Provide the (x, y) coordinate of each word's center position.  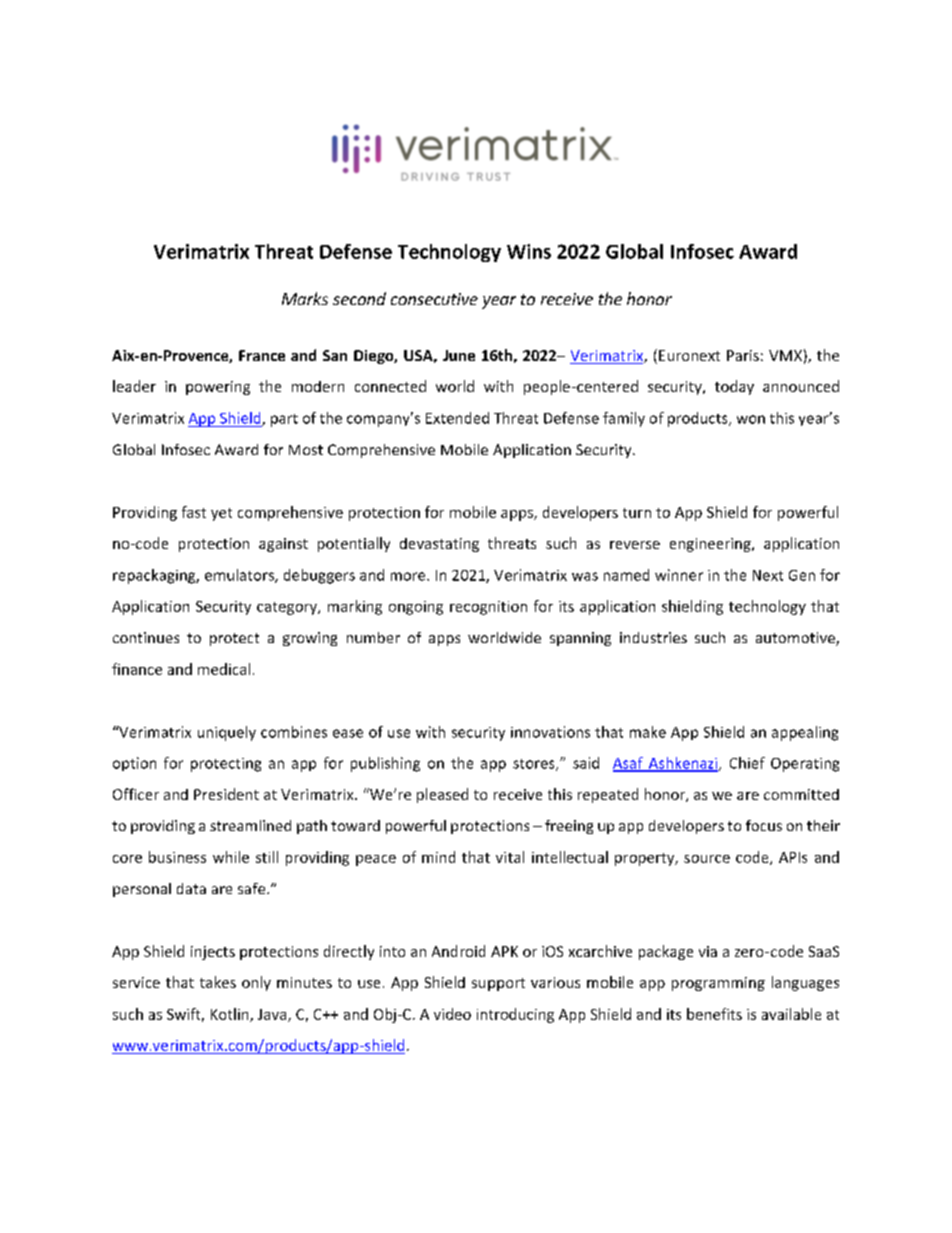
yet (221, 514)
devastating (439, 545)
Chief (747, 763)
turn (637, 513)
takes (218, 982)
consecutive (434, 299)
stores (535, 765)
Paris (743, 355)
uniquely (227, 733)
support (498, 984)
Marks (305, 298)
